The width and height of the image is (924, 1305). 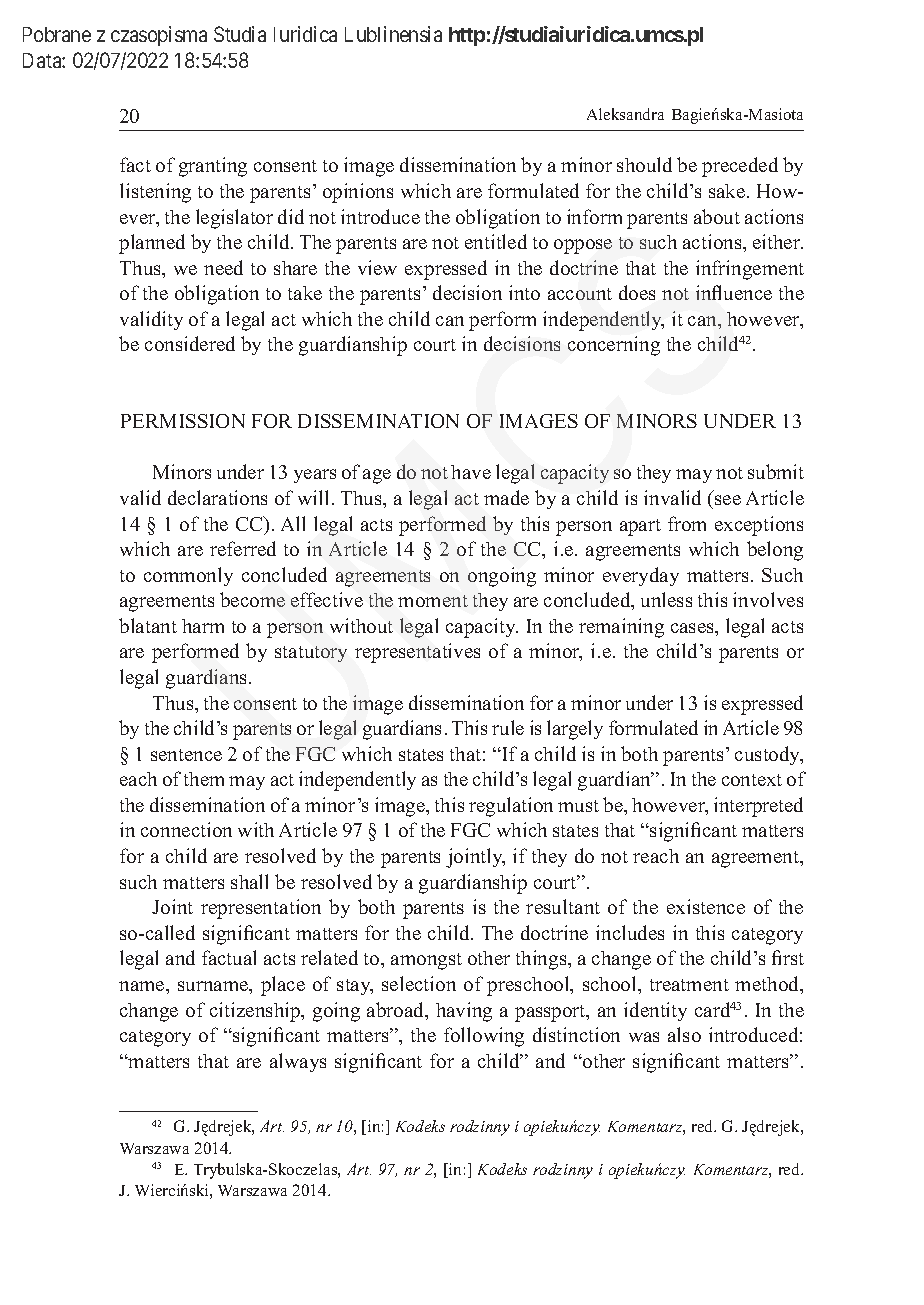 What do you see at coordinates (213, 167) in the image?
I see `granting` at bounding box center [213, 167].
